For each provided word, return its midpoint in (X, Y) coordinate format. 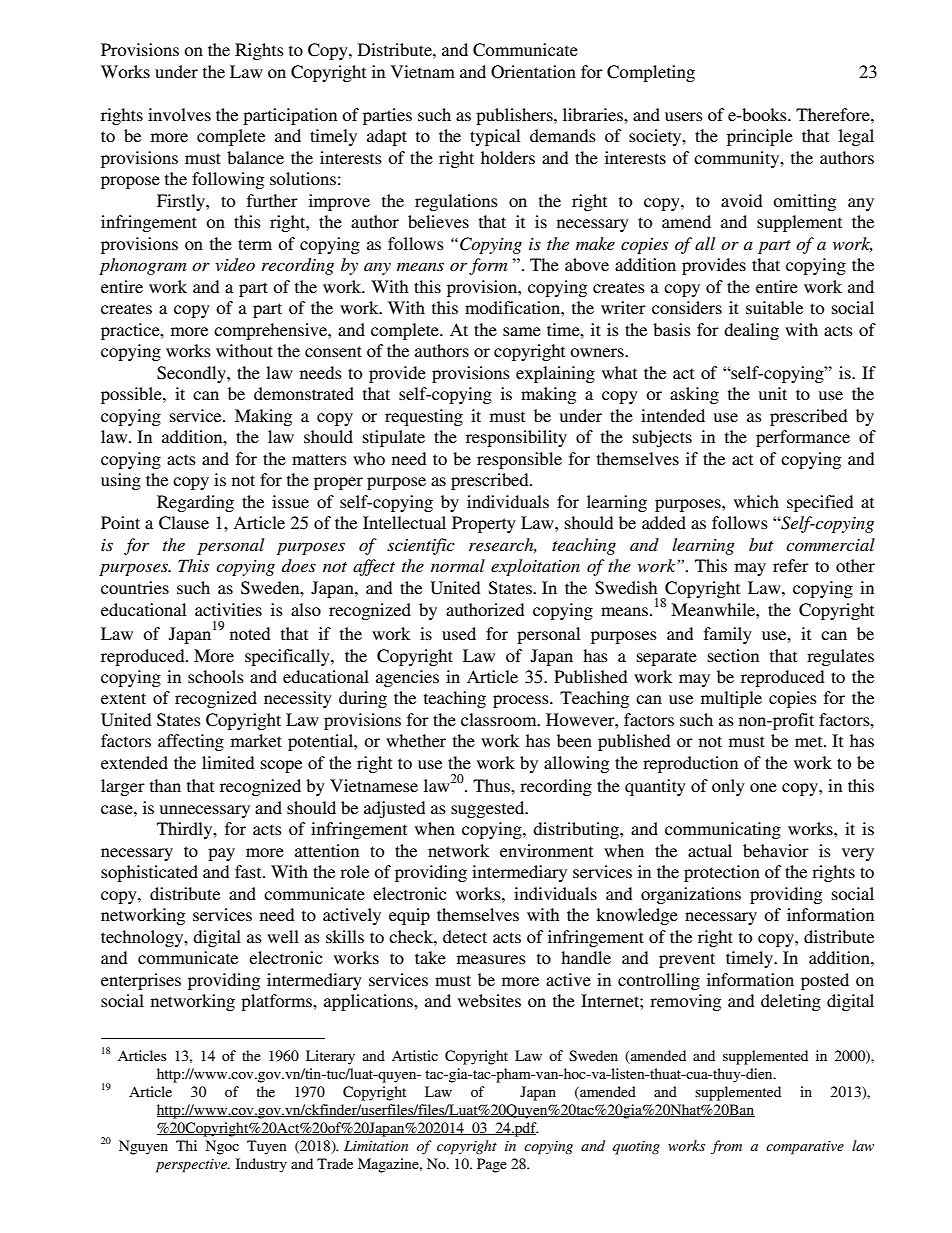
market (256, 740)
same (522, 331)
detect (465, 936)
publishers (515, 116)
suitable (774, 307)
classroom (500, 719)
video (235, 264)
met (810, 741)
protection (722, 873)
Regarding (195, 503)
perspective (193, 1166)
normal (458, 565)
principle (760, 137)
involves (179, 114)
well (283, 936)
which (756, 501)
